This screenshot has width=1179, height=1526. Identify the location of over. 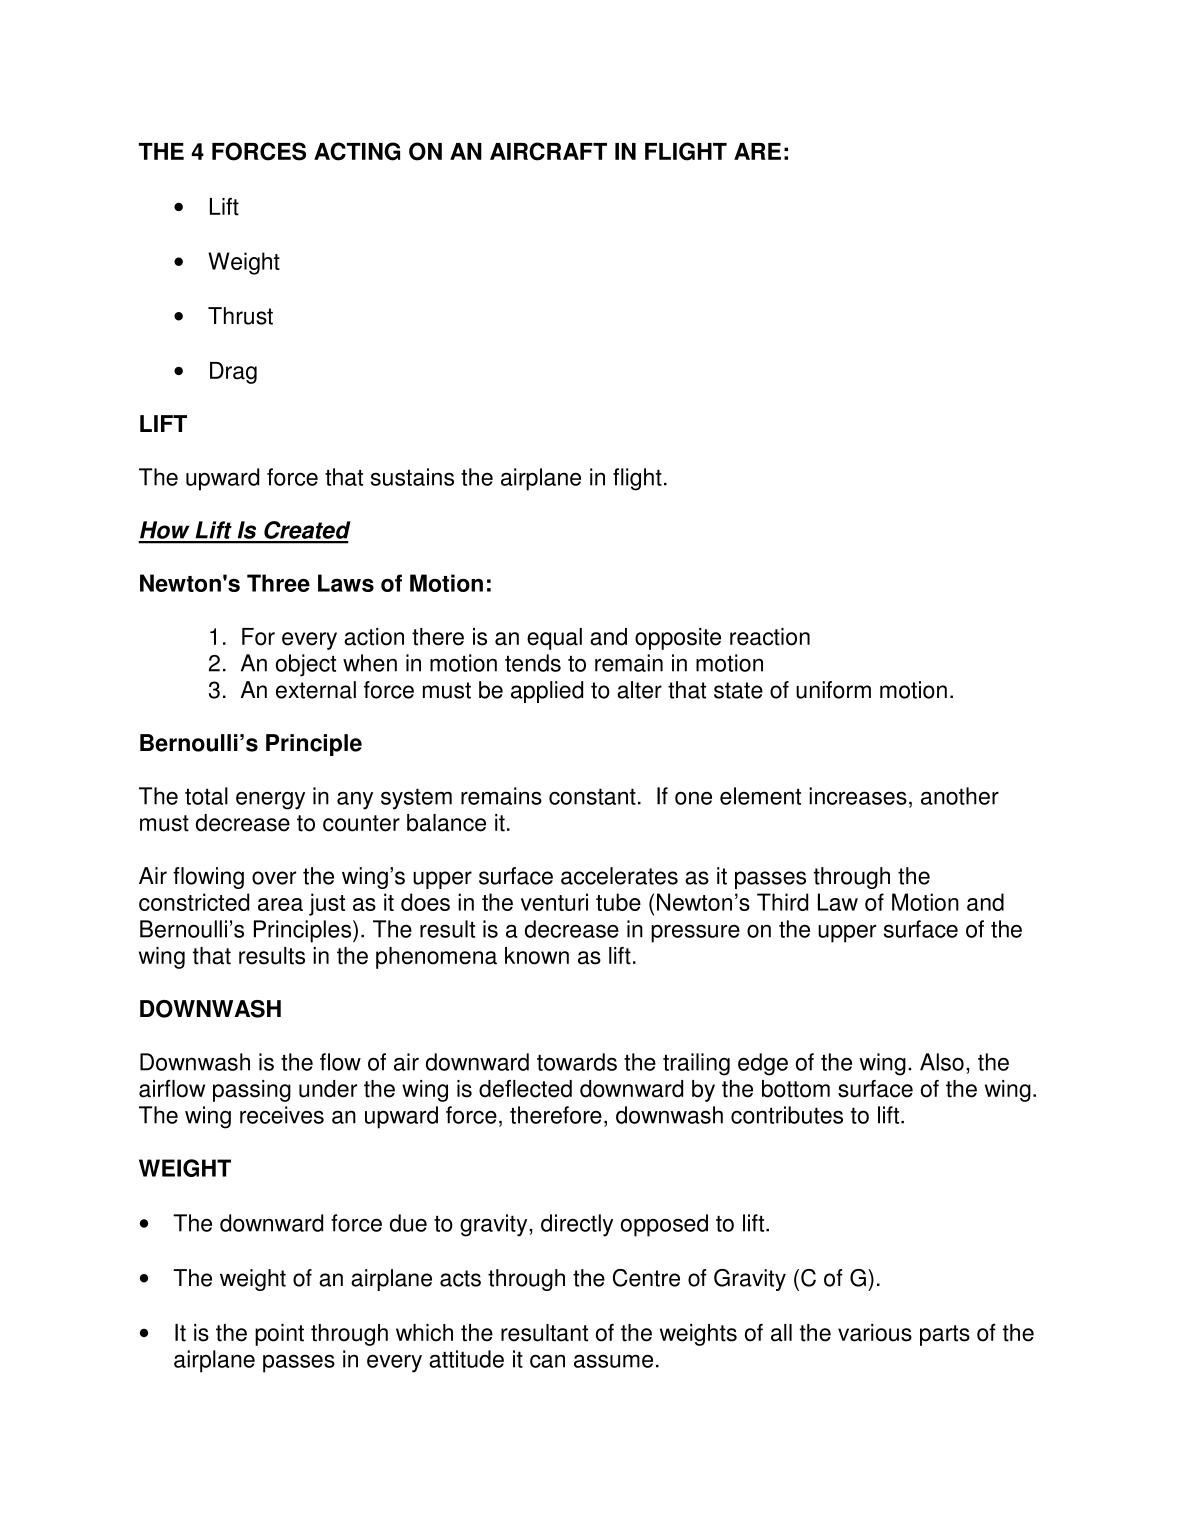
(274, 878).
